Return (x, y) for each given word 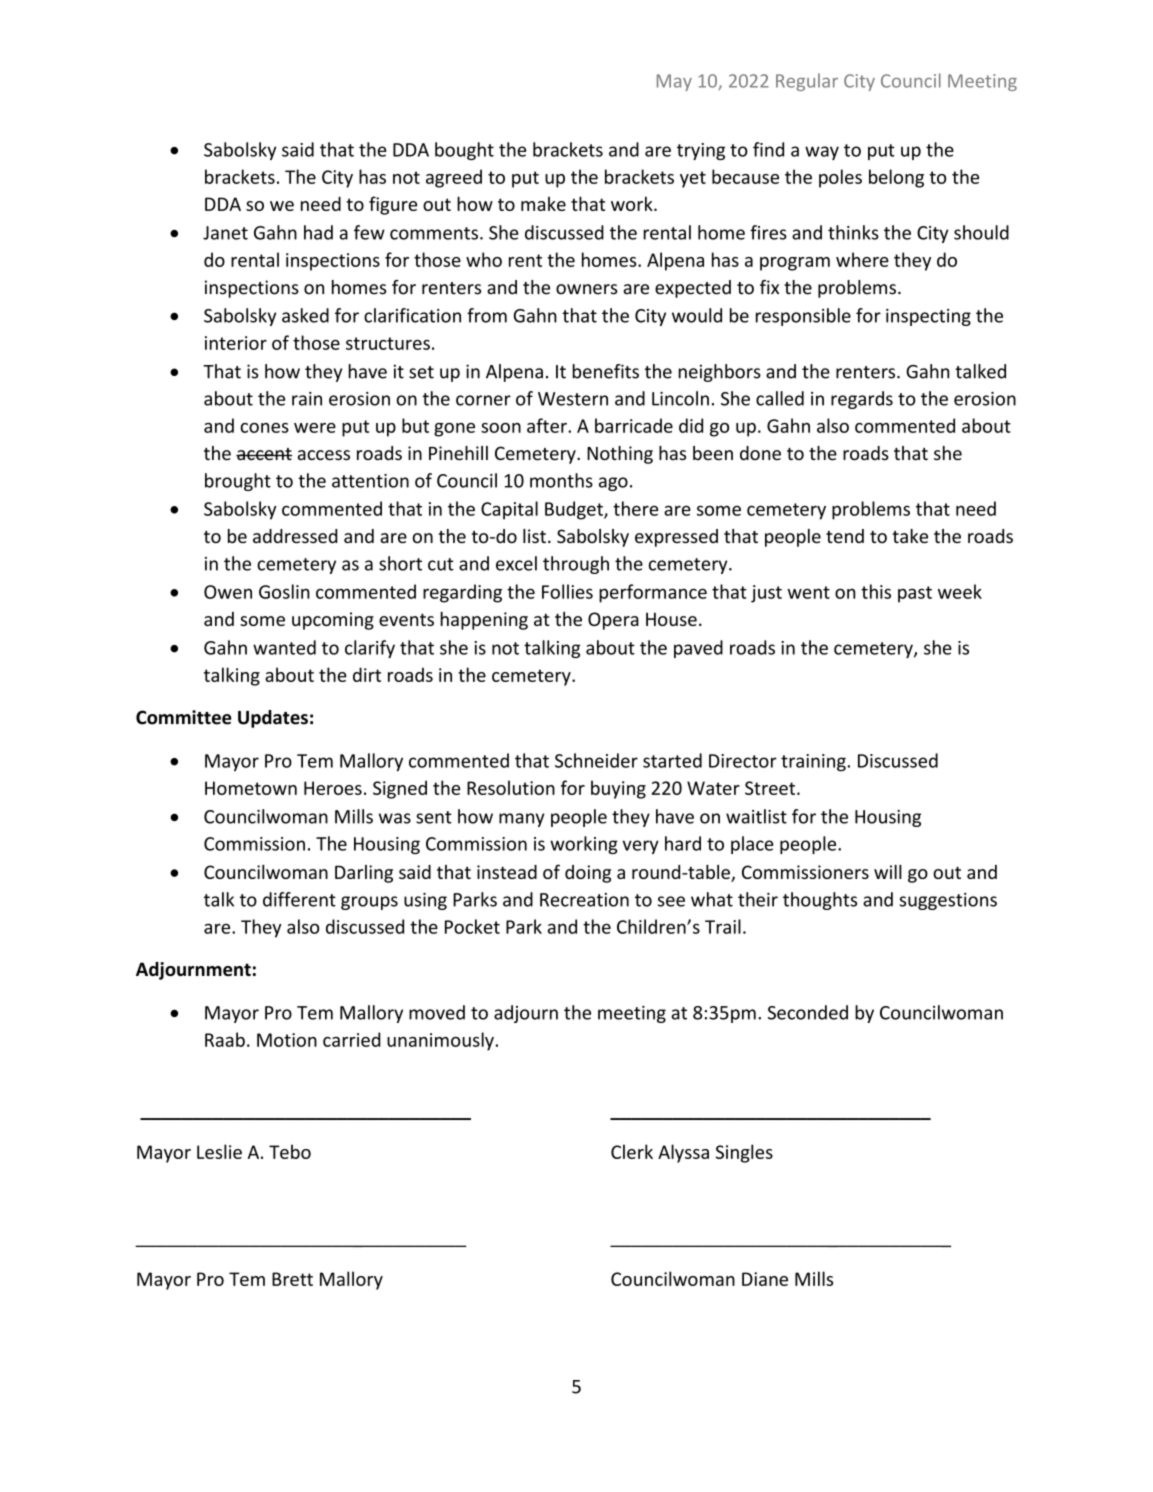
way (822, 153)
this (876, 591)
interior (236, 343)
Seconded (808, 1012)
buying (618, 789)
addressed (295, 536)
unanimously (441, 1041)
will (888, 871)
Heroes (333, 788)
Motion (287, 1040)
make (543, 204)
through (576, 565)
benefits (605, 371)
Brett (292, 1279)
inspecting (928, 317)
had (318, 232)
